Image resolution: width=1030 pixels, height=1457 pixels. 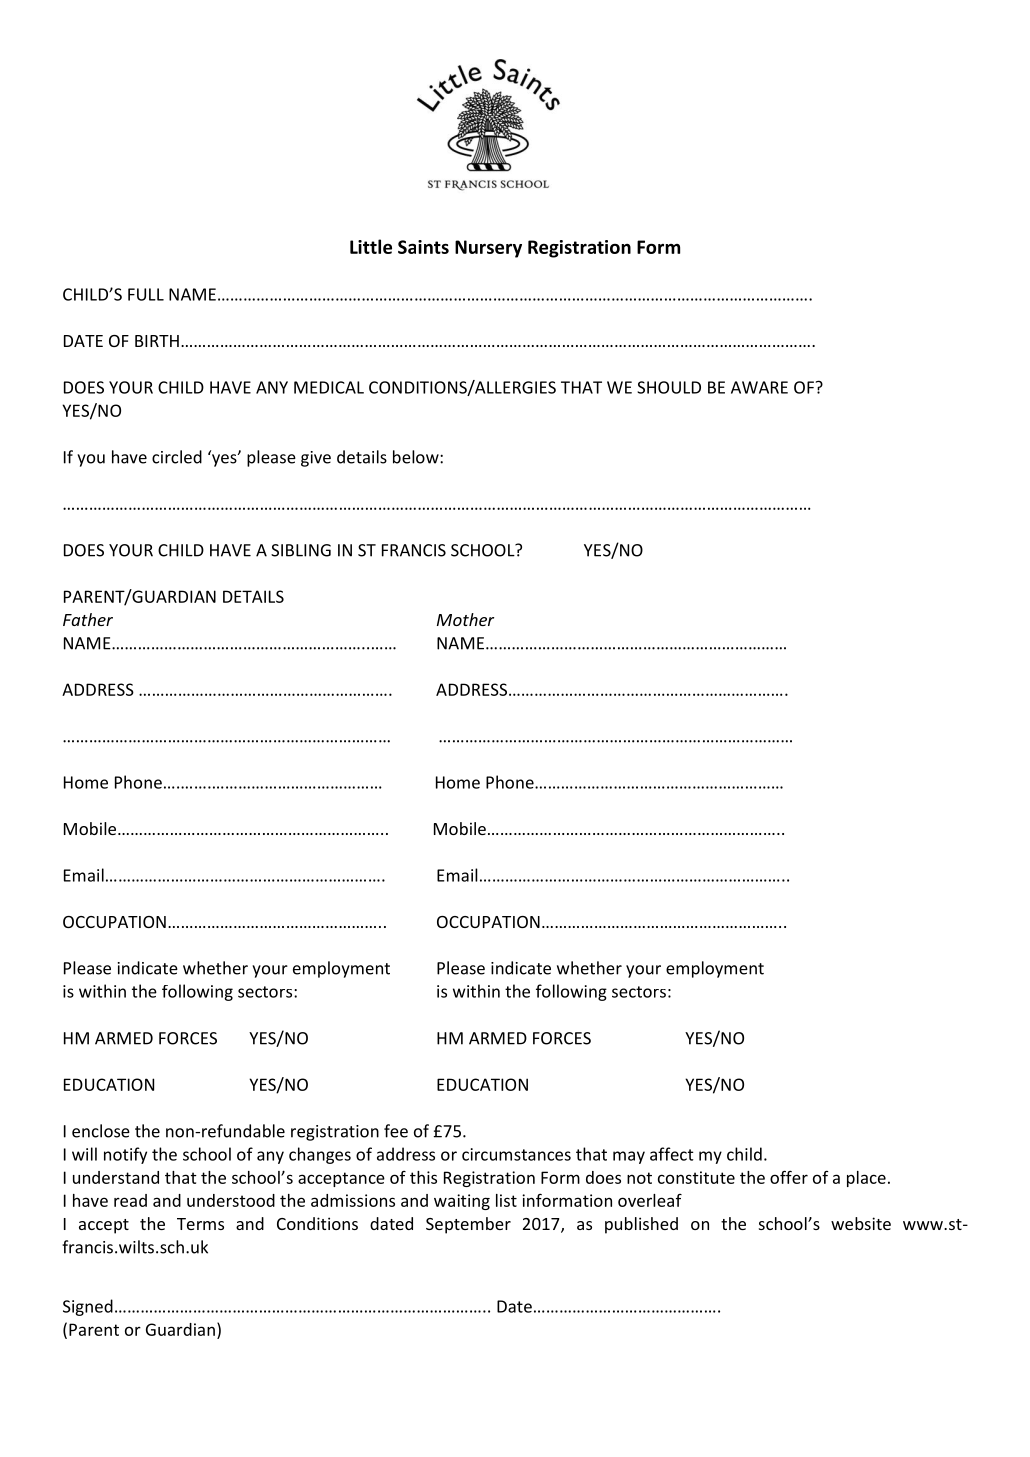 I want to click on SHOULD, so click(x=669, y=387).
